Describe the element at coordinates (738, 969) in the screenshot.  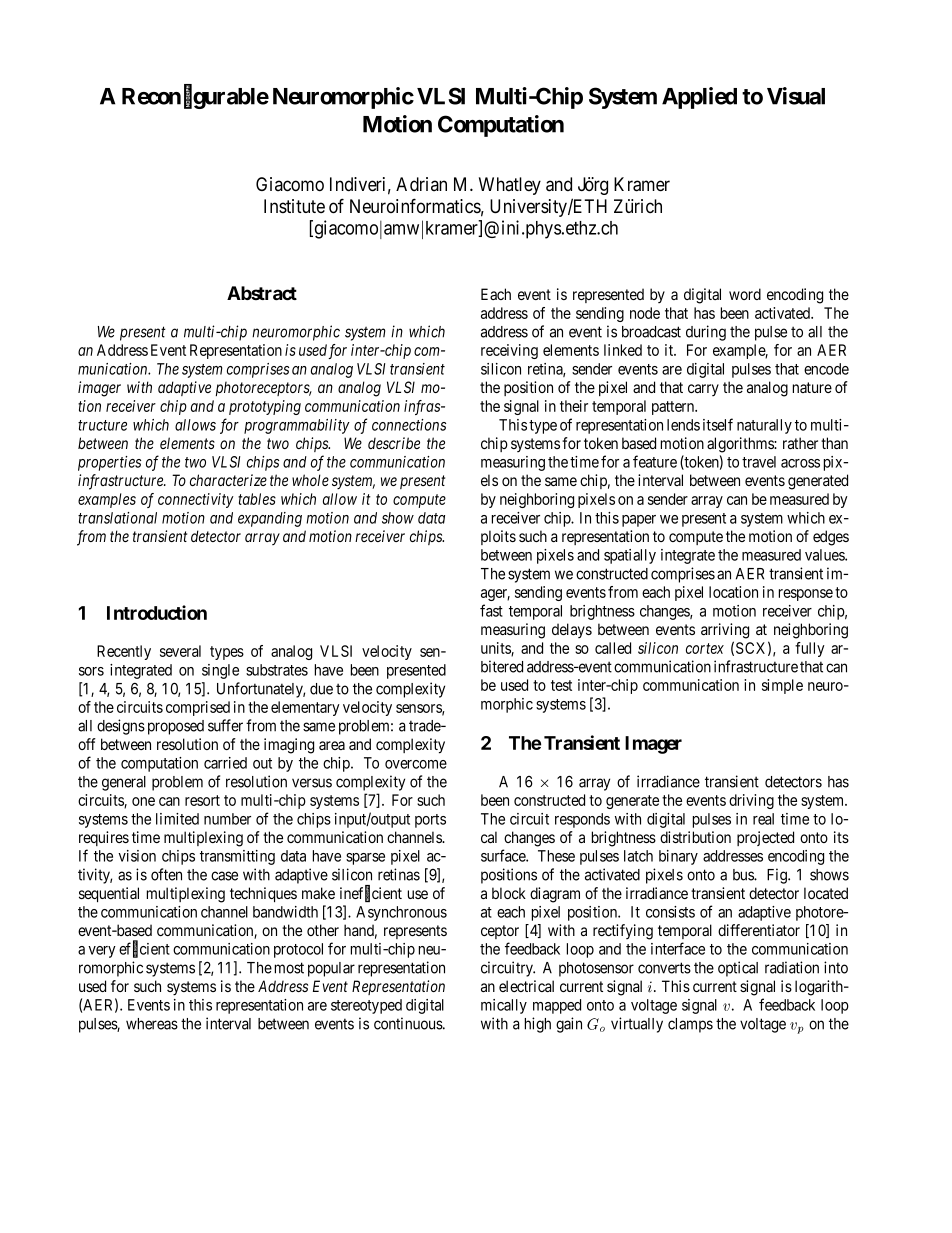
I see `optical` at that location.
